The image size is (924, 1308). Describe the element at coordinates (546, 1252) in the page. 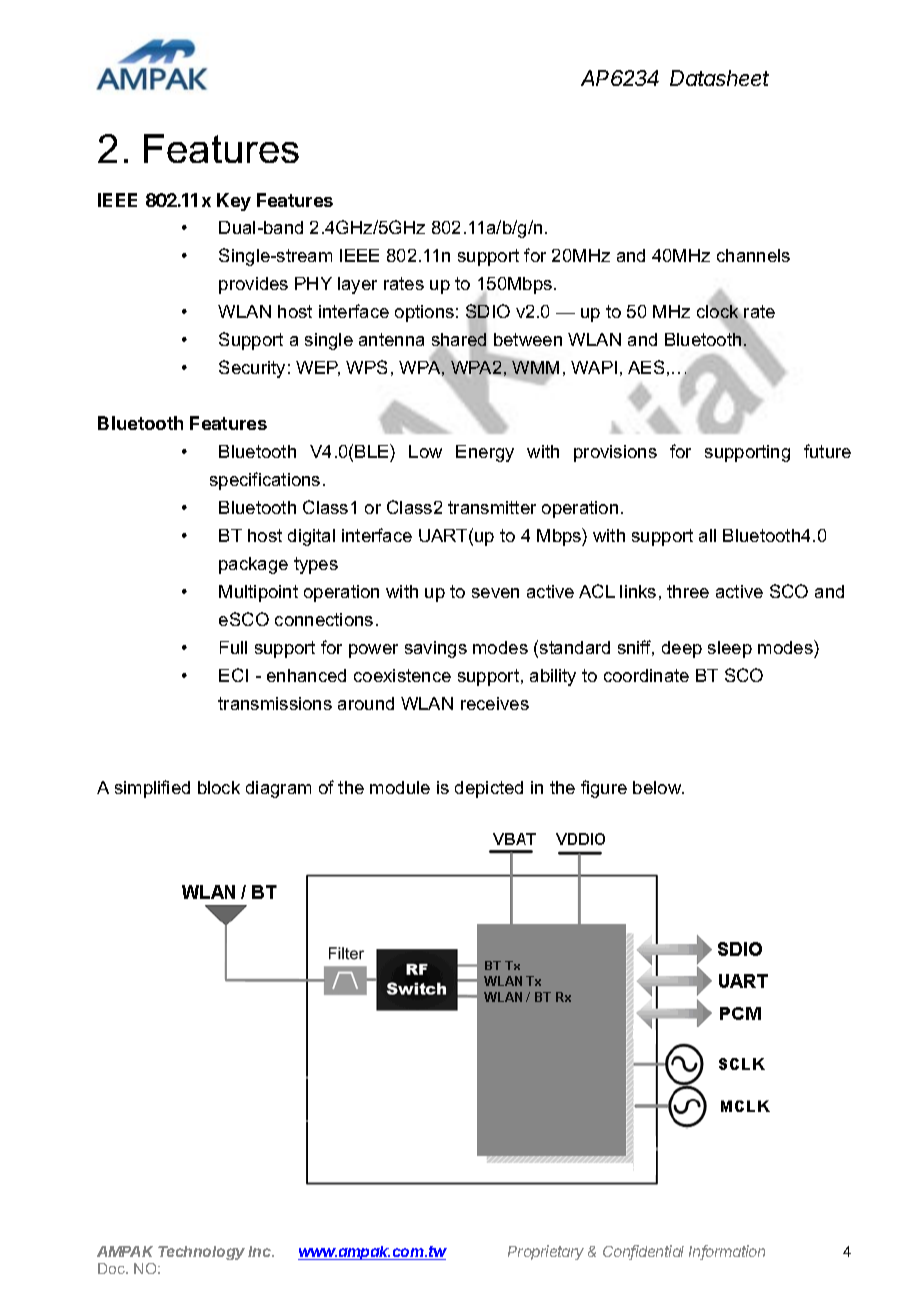

I see `Proprietary` at that location.
